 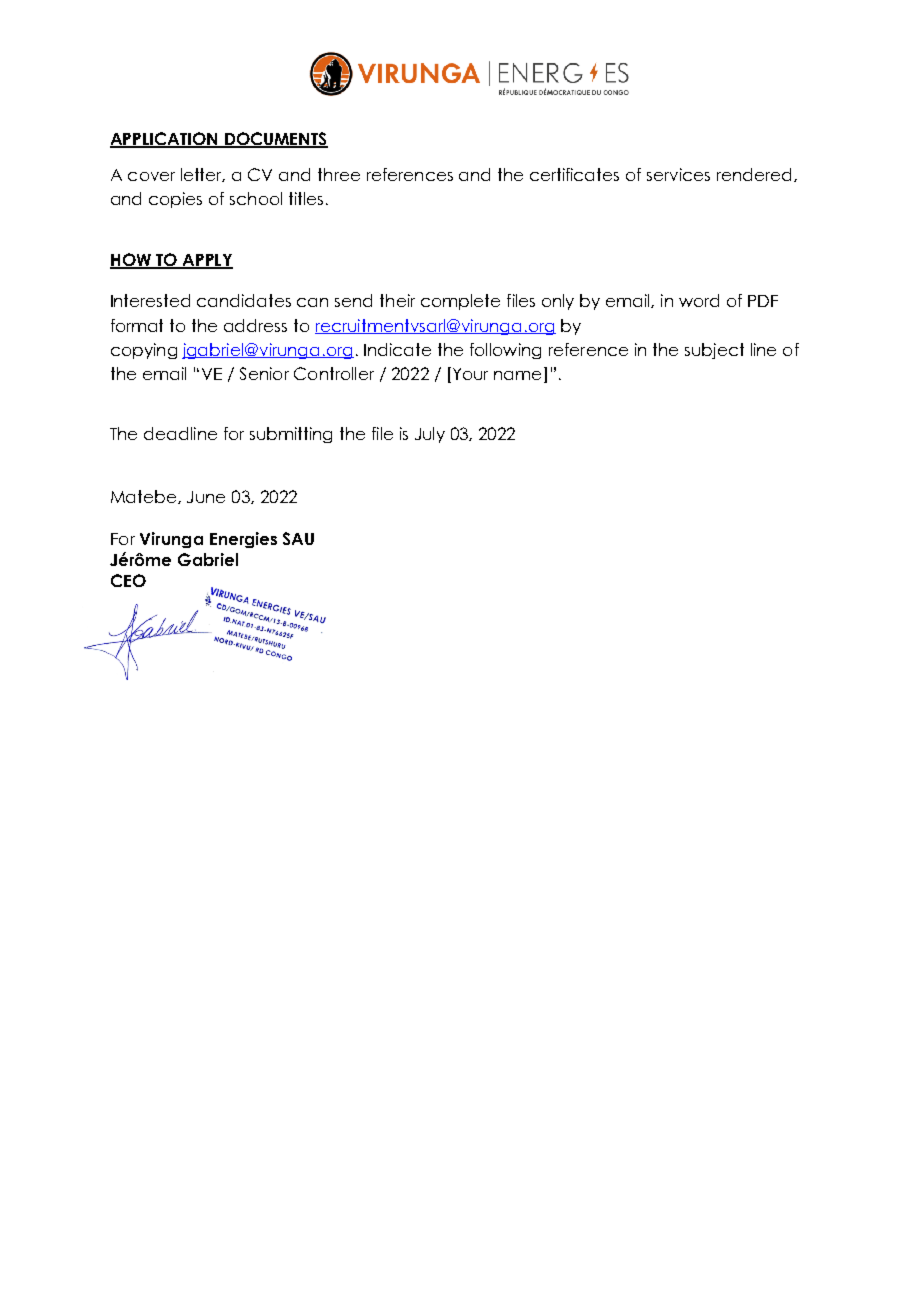 What do you see at coordinates (243, 540) in the screenshot?
I see `Energies` at bounding box center [243, 540].
